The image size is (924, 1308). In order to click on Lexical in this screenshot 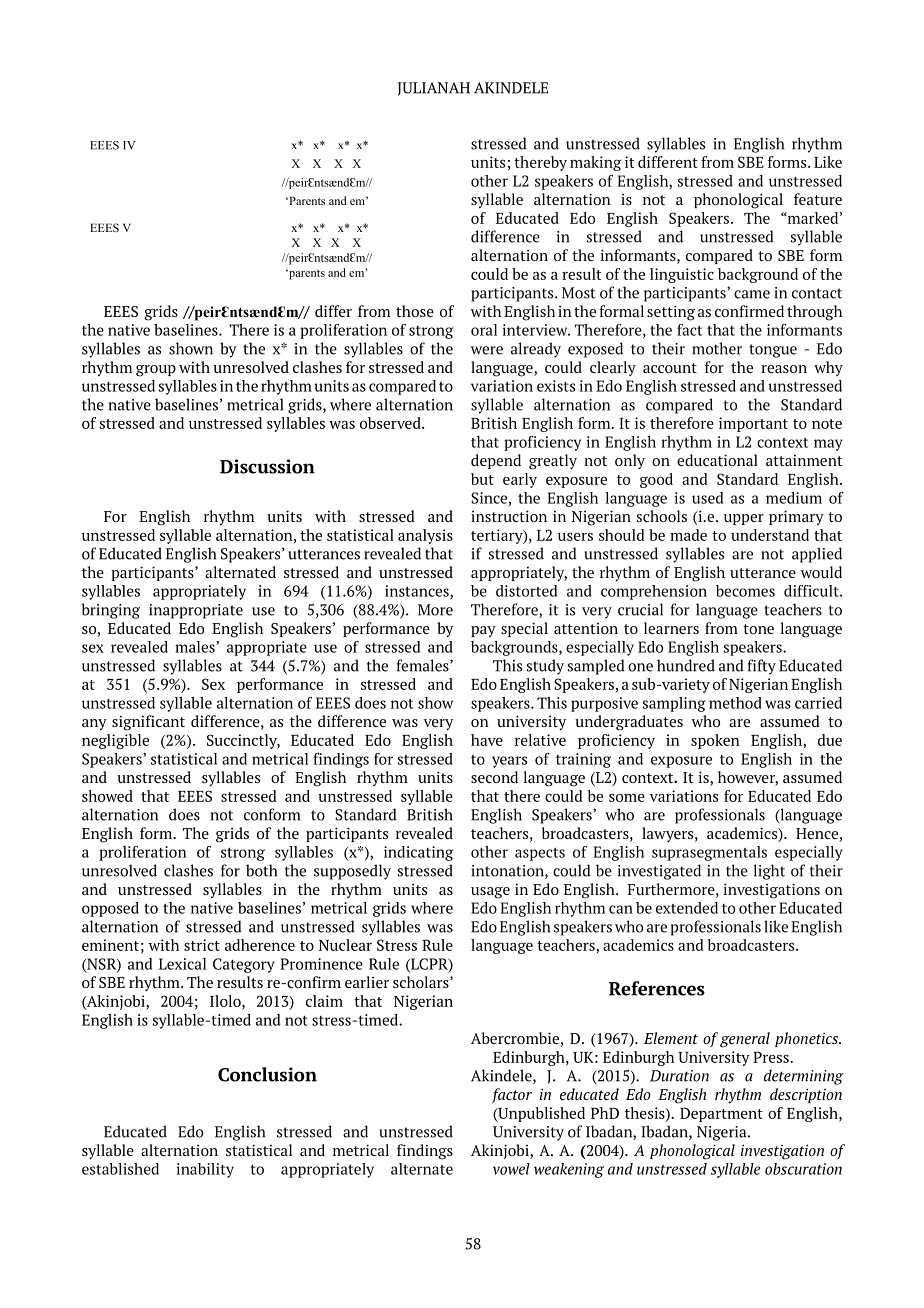, I will do `click(182, 964)`.
